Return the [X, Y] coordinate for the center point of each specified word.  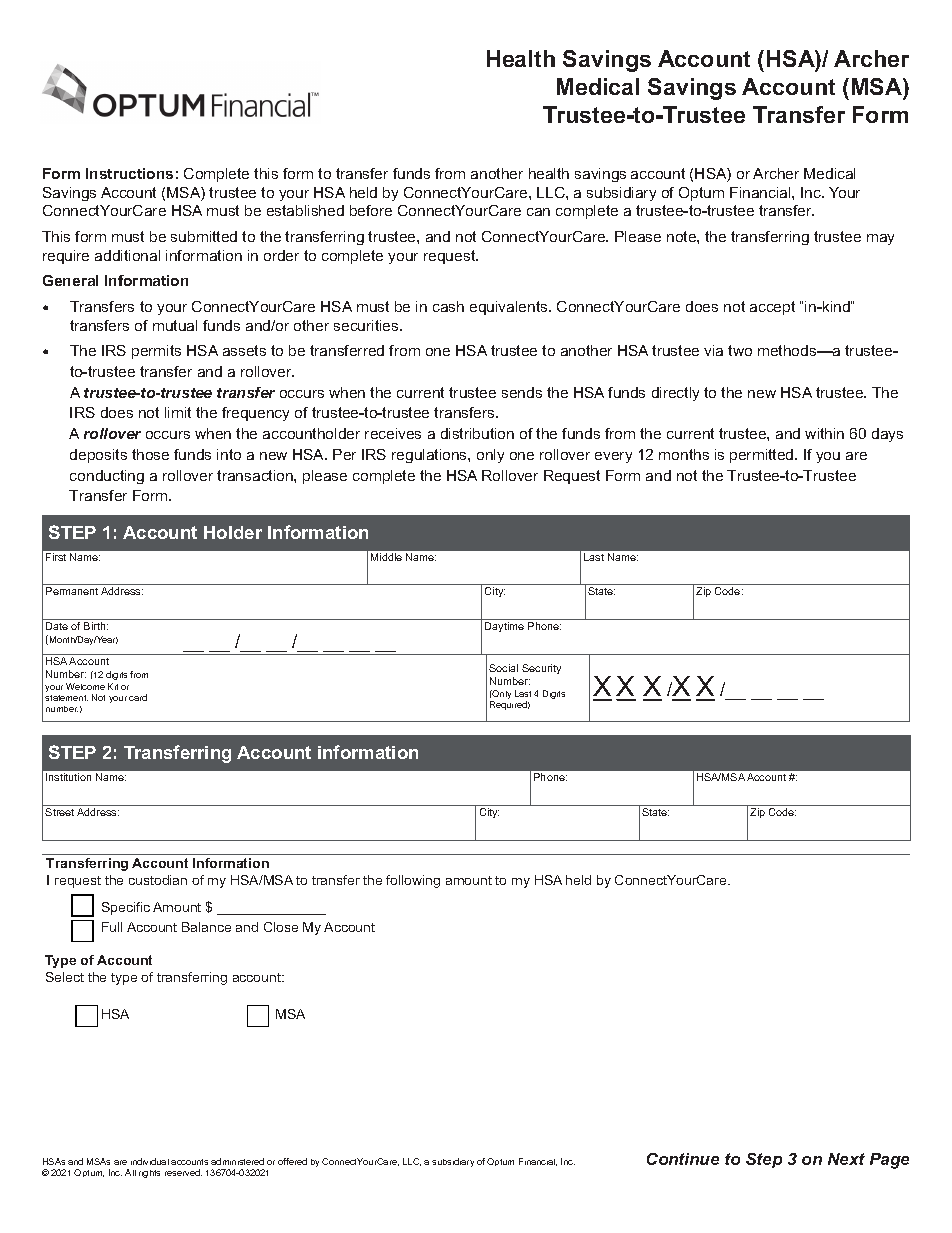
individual [150, 1161]
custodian [158, 880]
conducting [107, 477]
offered [292, 1161]
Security [541, 669]
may [880, 239]
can [538, 212]
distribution [477, 433]
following [413, 881]
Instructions [129, 173]
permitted [763, 456]
